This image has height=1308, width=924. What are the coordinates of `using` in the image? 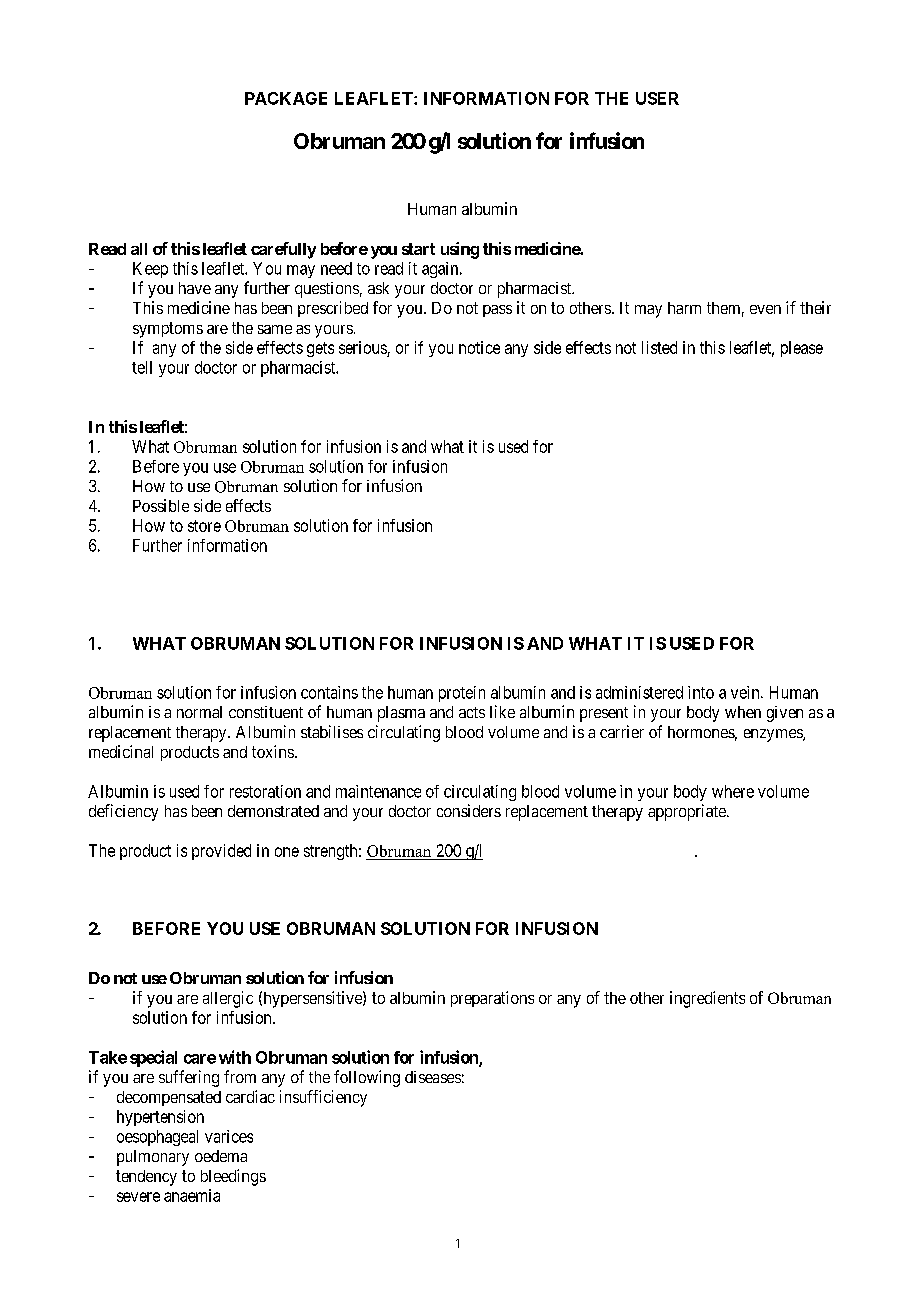 It's located at (460, 250).
